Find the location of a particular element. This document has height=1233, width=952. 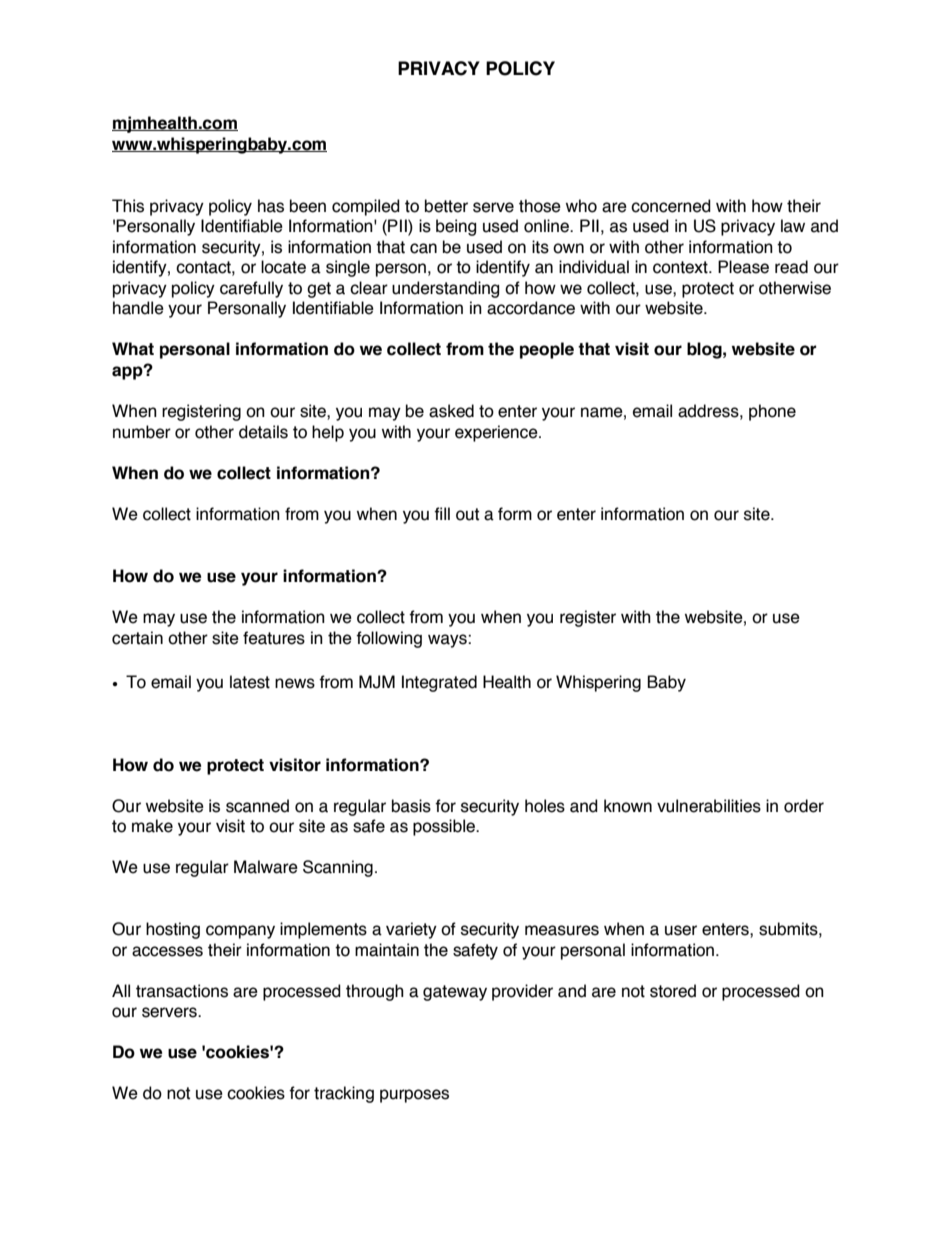

Please is located at coordinates (743, 267).
